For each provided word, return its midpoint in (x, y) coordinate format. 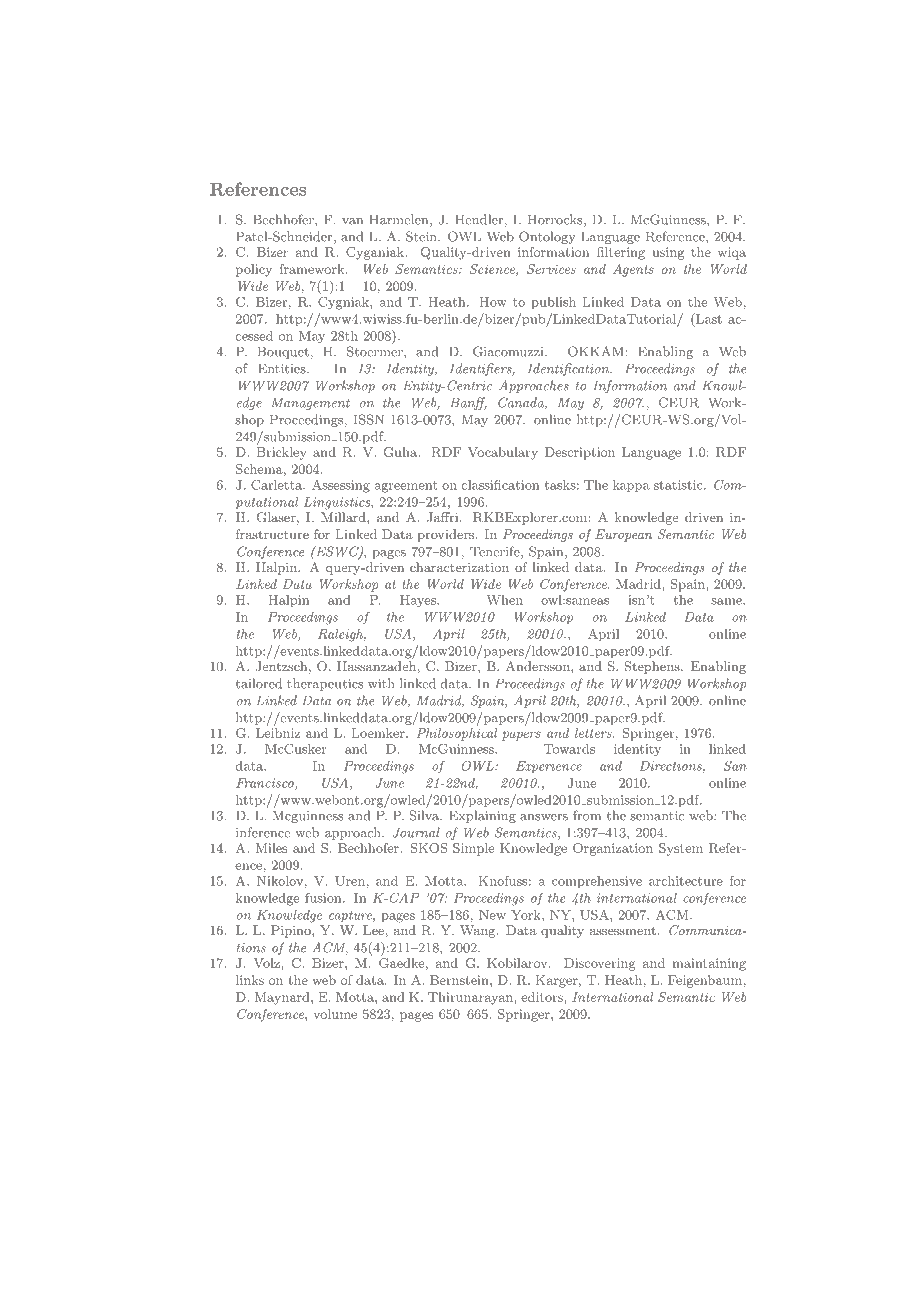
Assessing (341, 486)
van (352, 221)
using (668, 253)
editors (543, 997)
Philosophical (457, 734)
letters (594, 733)
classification (500, 484)
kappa (631, 486)
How (493, 302)
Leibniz (278, 733)
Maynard (283, 998)
